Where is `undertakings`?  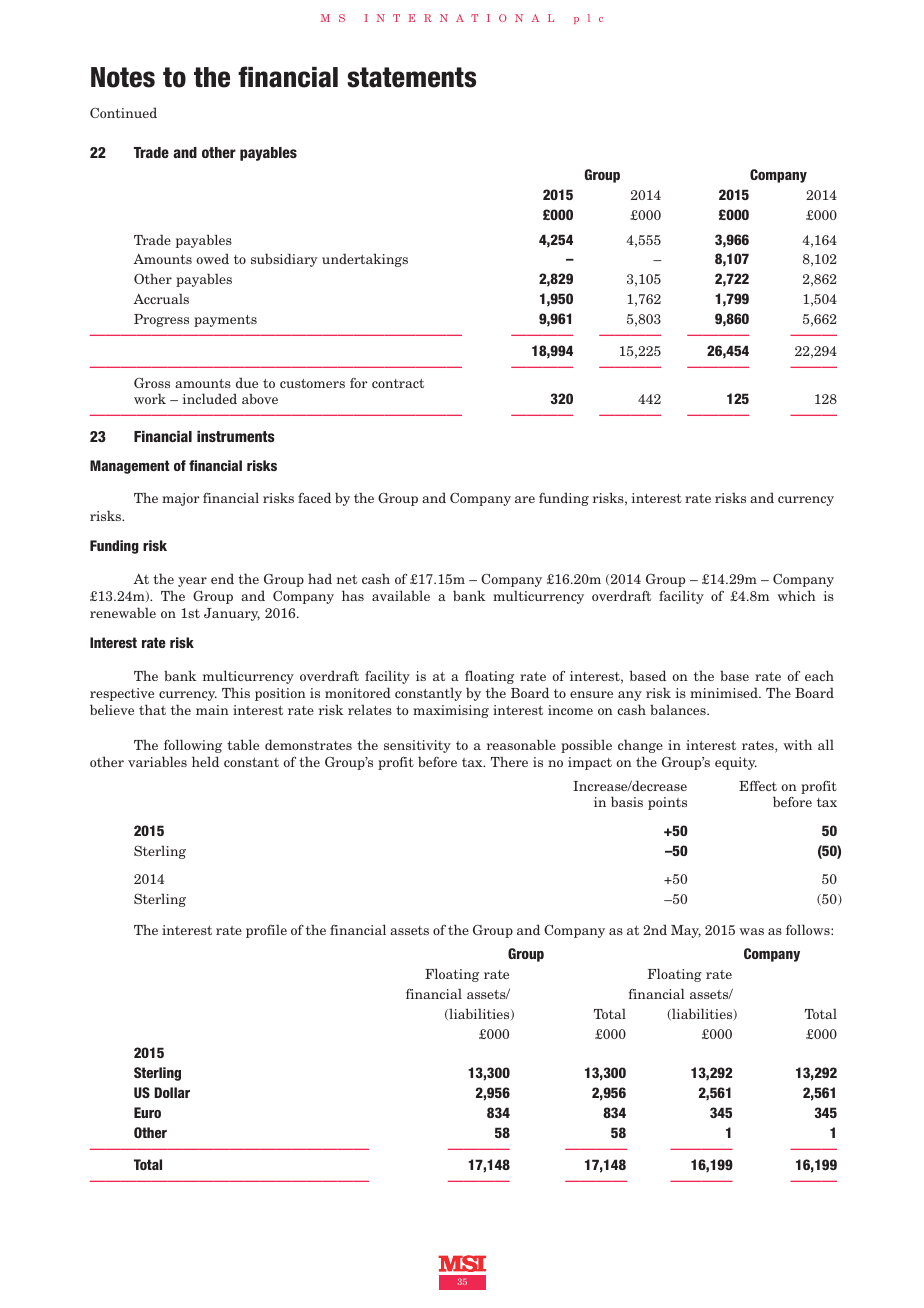
undertakings is located at coordinates (365, 260).
